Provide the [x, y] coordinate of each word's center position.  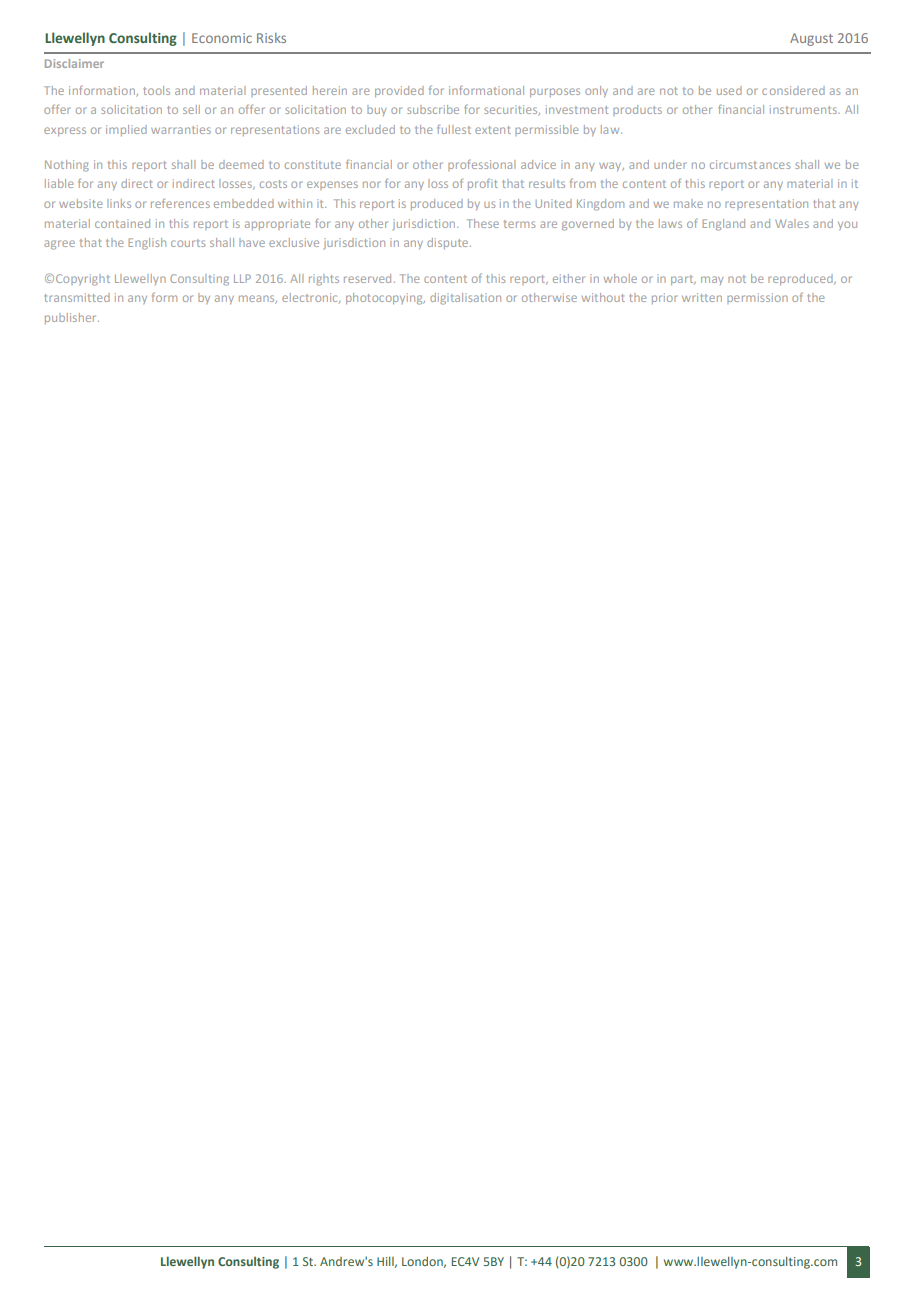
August [811, 39]
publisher [72, 318]
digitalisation [465, 299]
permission [757, 298]
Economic [222, 38]
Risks [271, 38]
